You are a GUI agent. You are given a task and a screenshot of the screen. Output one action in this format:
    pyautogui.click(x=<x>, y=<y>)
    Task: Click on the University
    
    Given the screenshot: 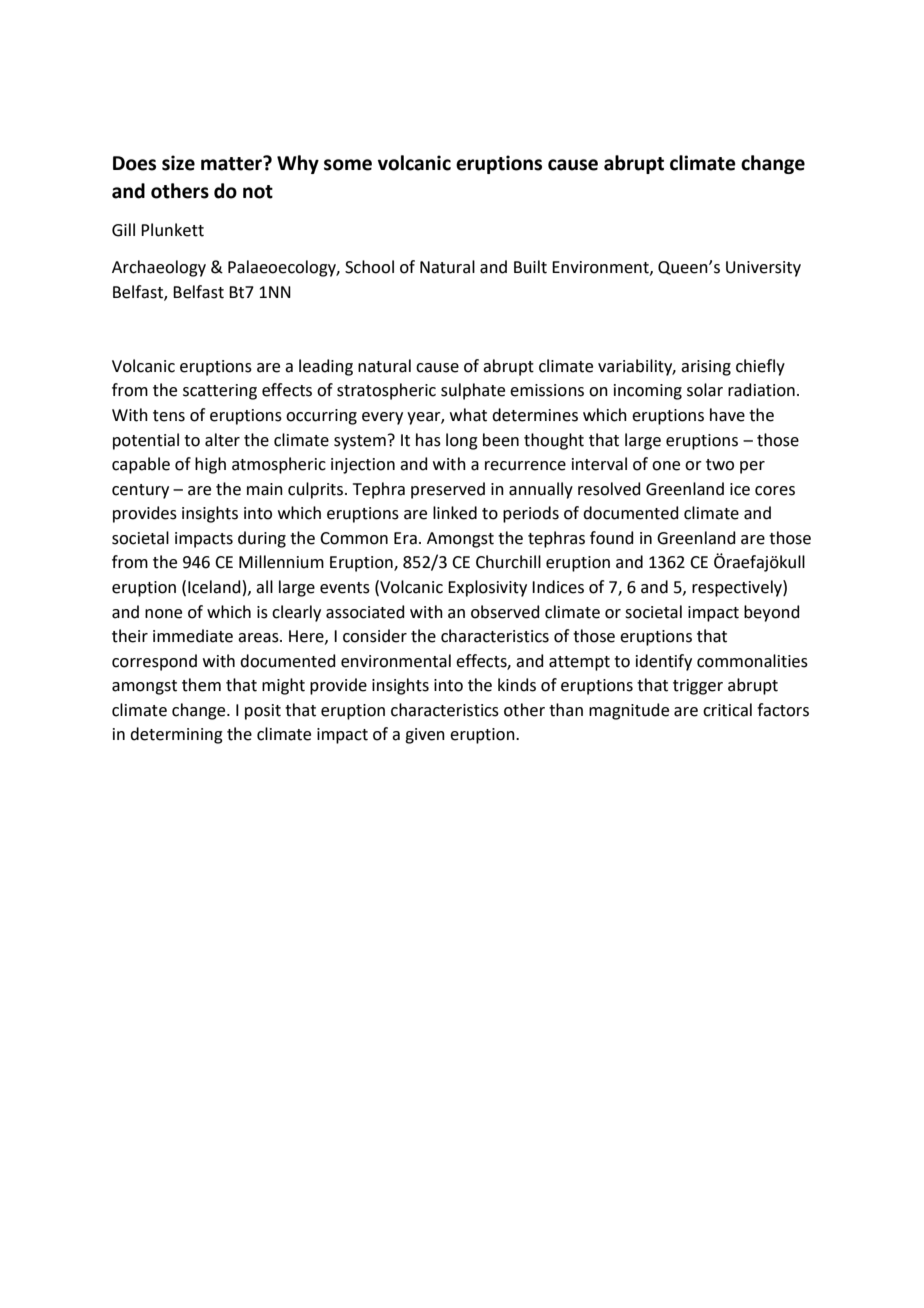 What is the action you would take?
    pyautogui.click(x=763, y=269)
